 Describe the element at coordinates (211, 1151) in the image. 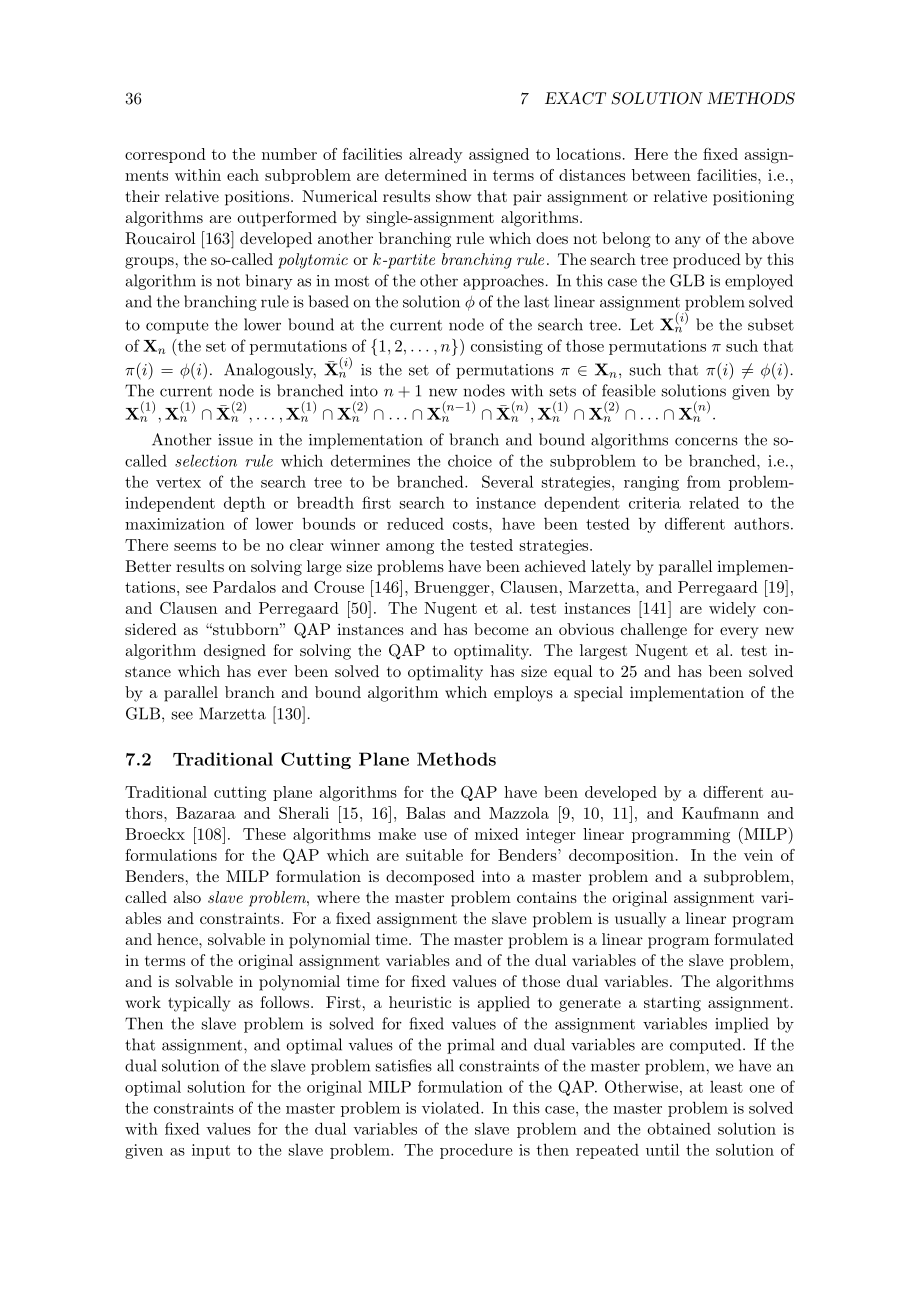

I see `input` at that location.
